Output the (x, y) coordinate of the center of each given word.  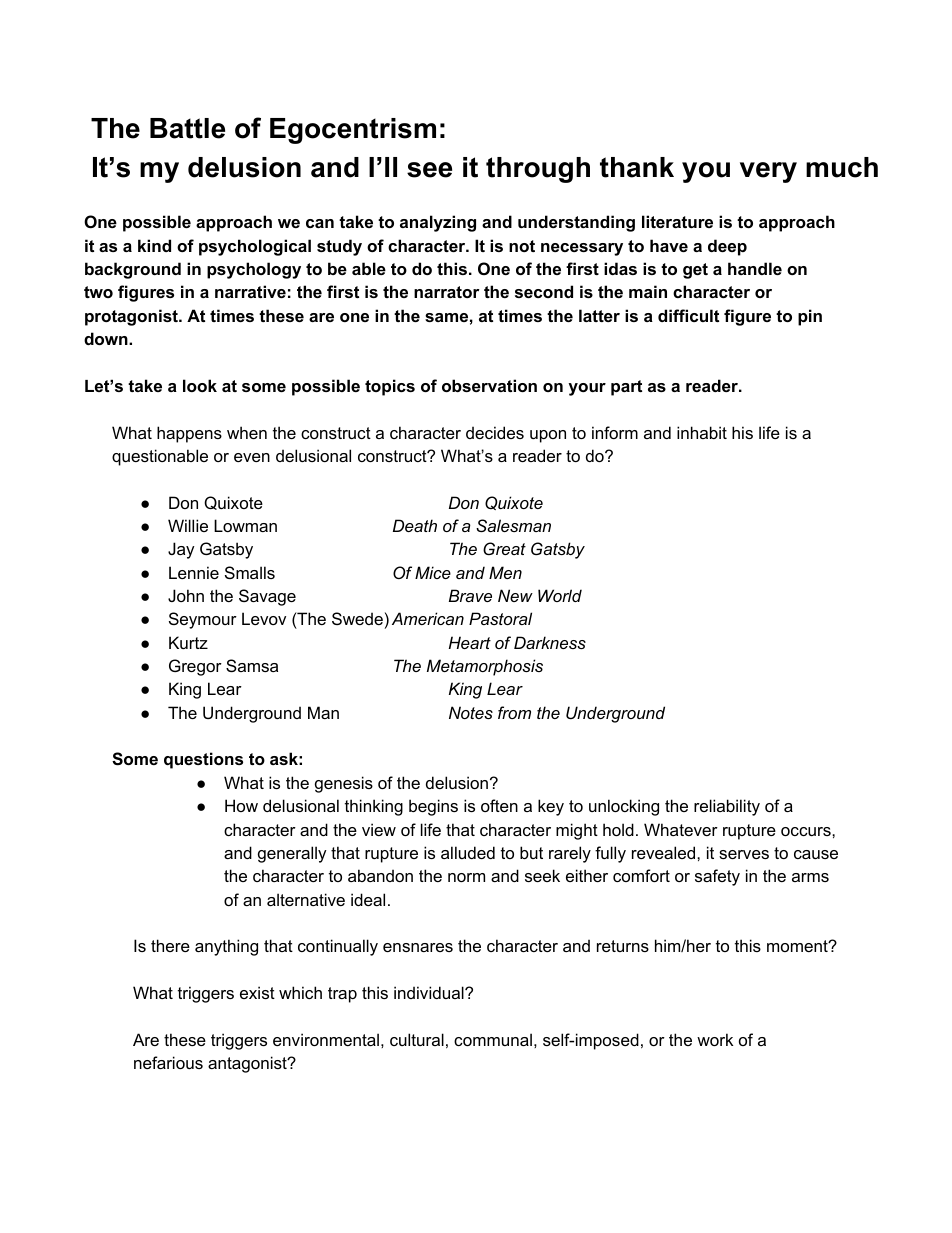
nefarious (168, 1062)
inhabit (702, 432)
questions (203, 760)
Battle (187, 128)
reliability (727, 807)
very (768, 172)
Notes (471, 712)
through (538, 170)
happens (189, 434)
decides (495, 432)
